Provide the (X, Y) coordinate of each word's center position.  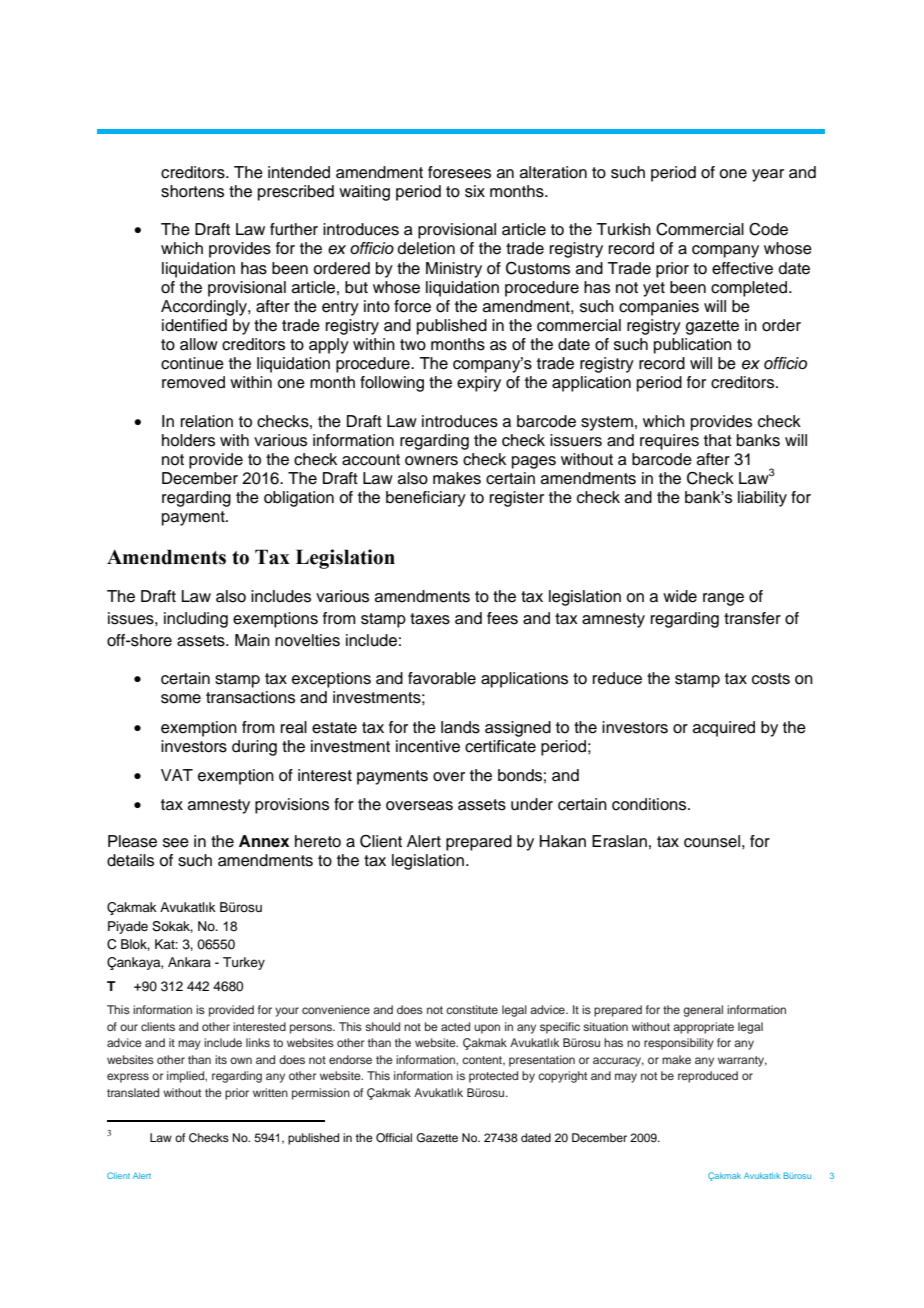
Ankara (189, 962)
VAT (177, 775)
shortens (192, 191)
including (196, 620)
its (221, 1059)
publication (693, 346)
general (703, 1011)
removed (193, 382)
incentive (428, 746)
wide (680, 596)
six (475, 191)
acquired (724, 729)
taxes (430, 619)
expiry (479, 384)
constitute (472, 1009)
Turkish (623, 229)
